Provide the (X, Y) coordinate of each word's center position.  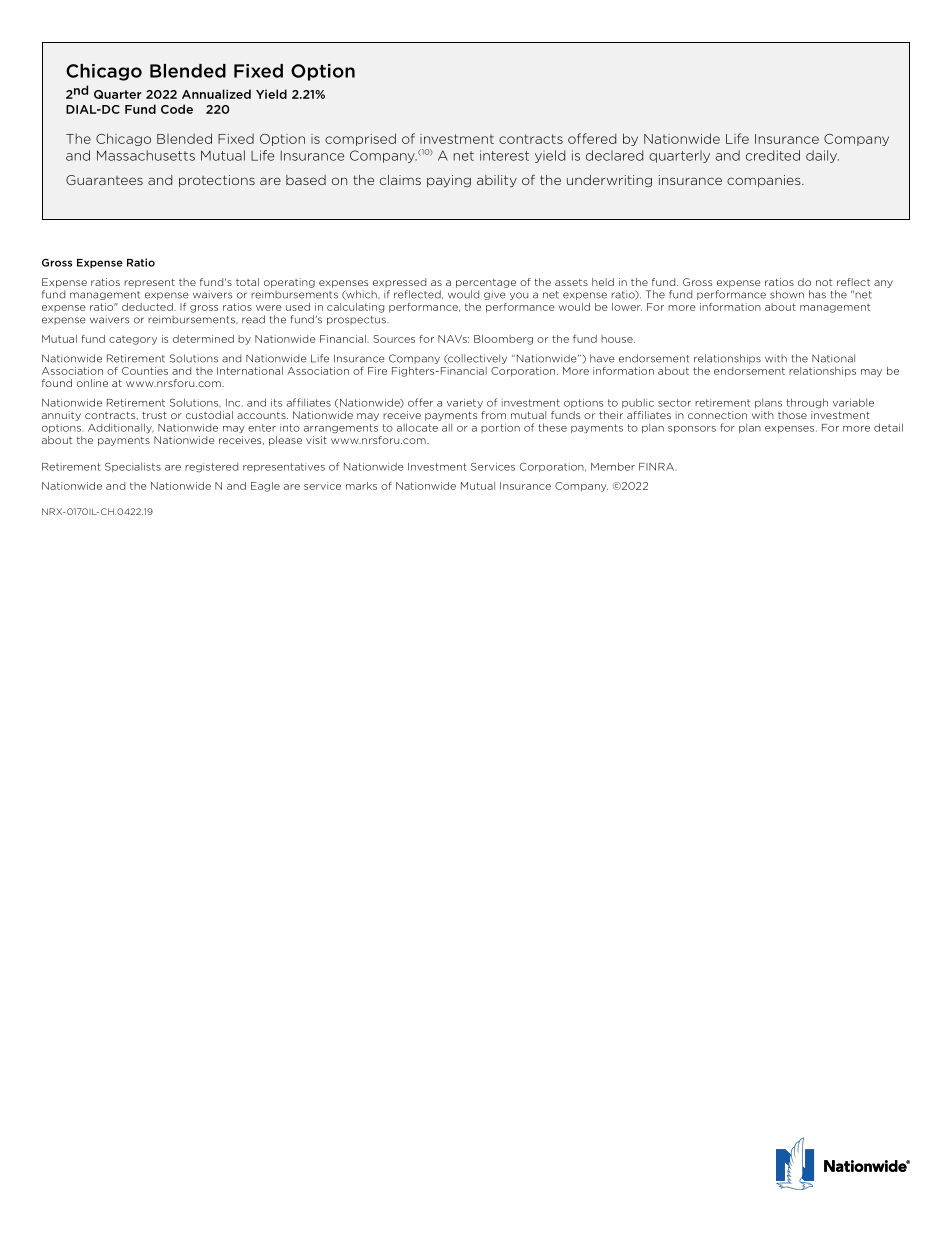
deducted (148, 307)
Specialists (133, 467)
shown (787, 294)
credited (773, 155)
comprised (360, 139)
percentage (486, 283)
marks (361, 486)
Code (177, 109)
